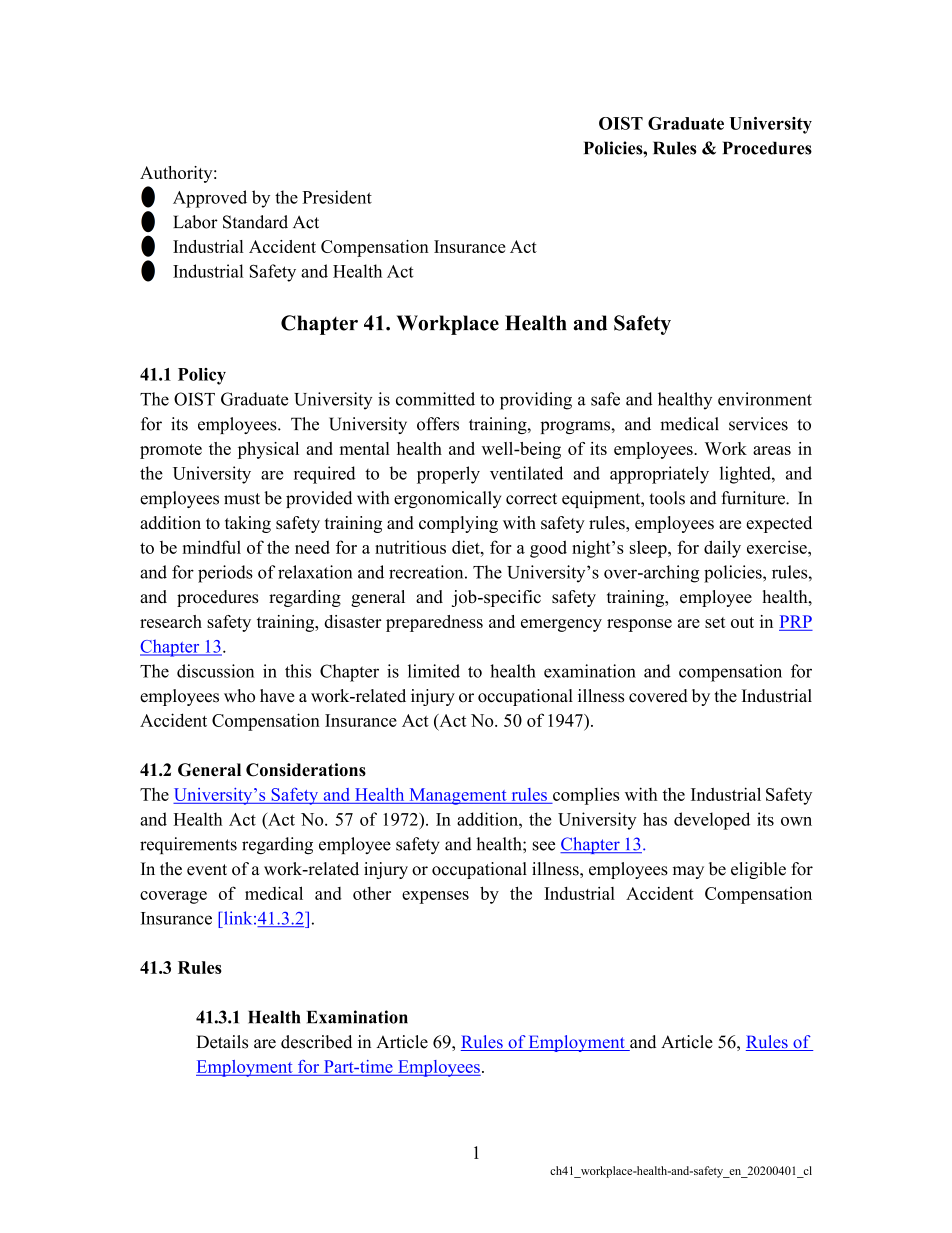 This document has height=1233, width=952. I want to click on developed, so click(712, 821).
